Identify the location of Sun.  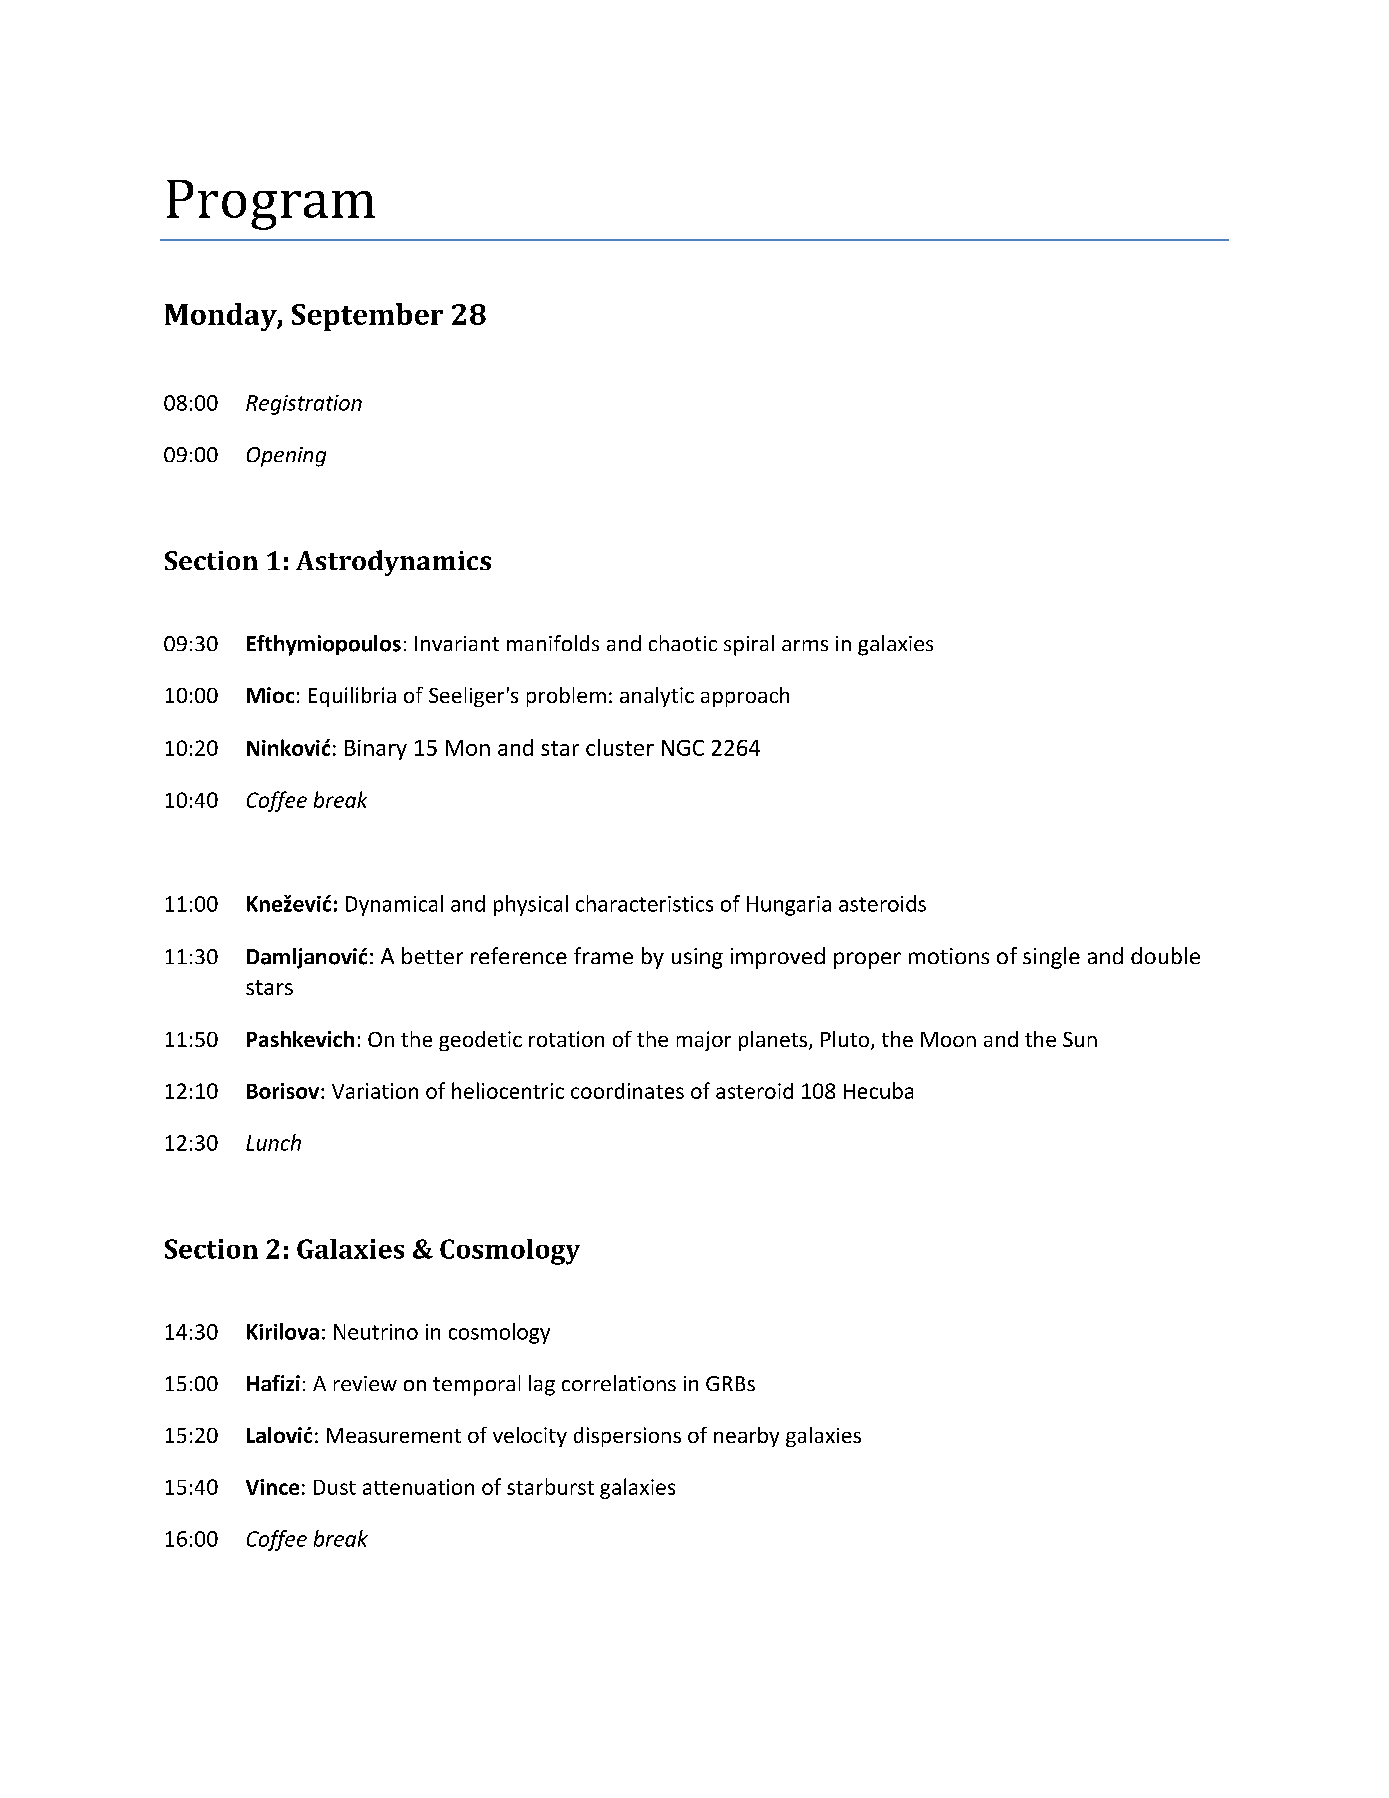
(1080, 1039).
